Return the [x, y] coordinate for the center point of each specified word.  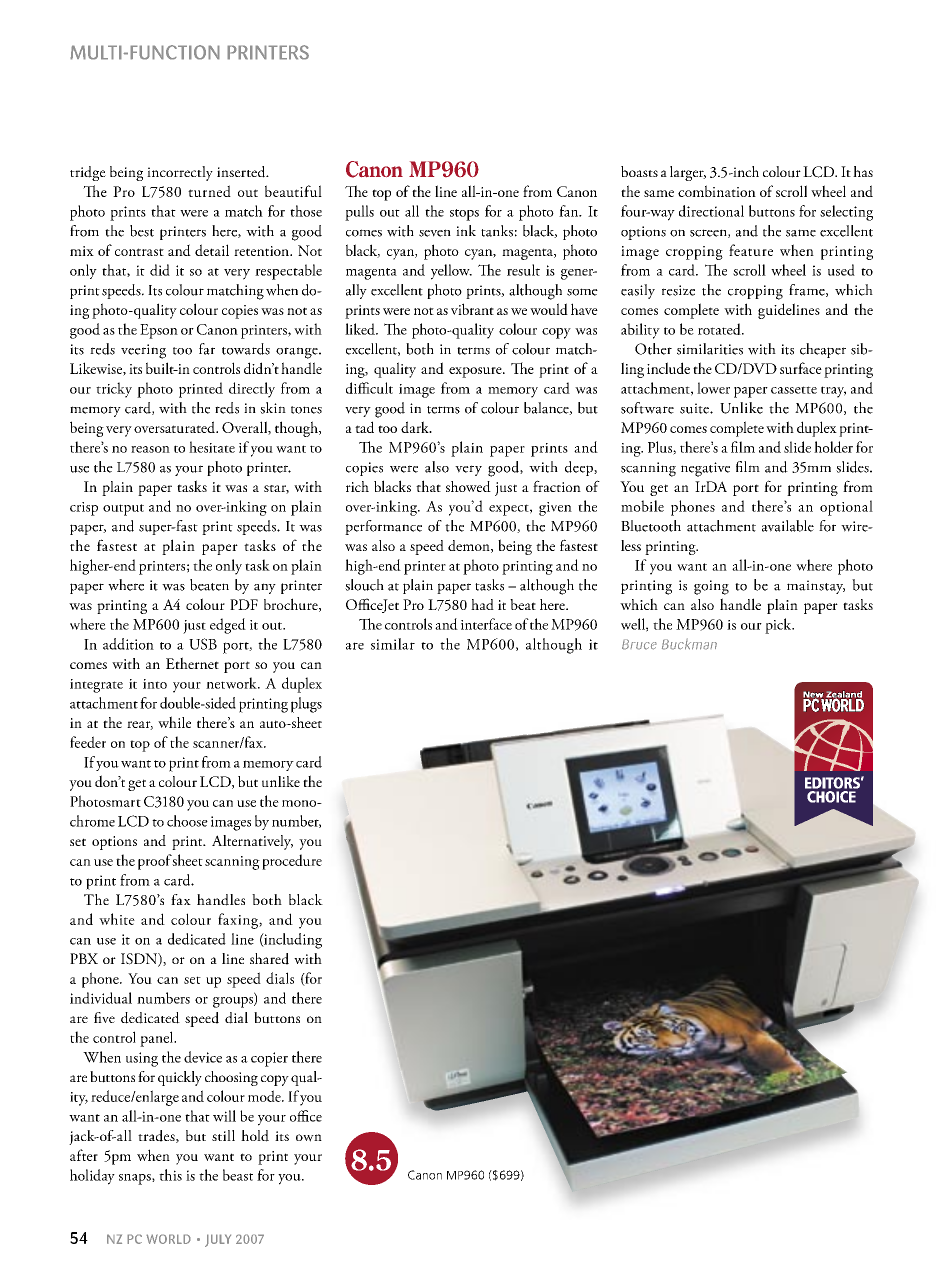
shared [269, 959]
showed [468, 486]
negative [705, 469]
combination [717, 191]
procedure [292, 862]
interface [486, 624]
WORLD [168, 1239]
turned [209, 191]
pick [779, 626]
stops [464, 215]
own [309, 1138]
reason [150, 449]
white [117, 919]
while [174, 722]
